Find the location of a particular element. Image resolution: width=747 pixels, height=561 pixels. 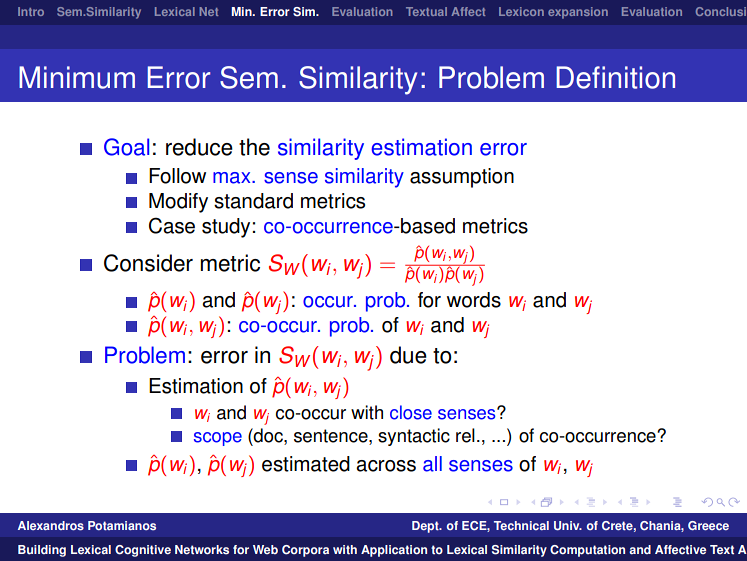

the is located at coordinates (254, 147).
